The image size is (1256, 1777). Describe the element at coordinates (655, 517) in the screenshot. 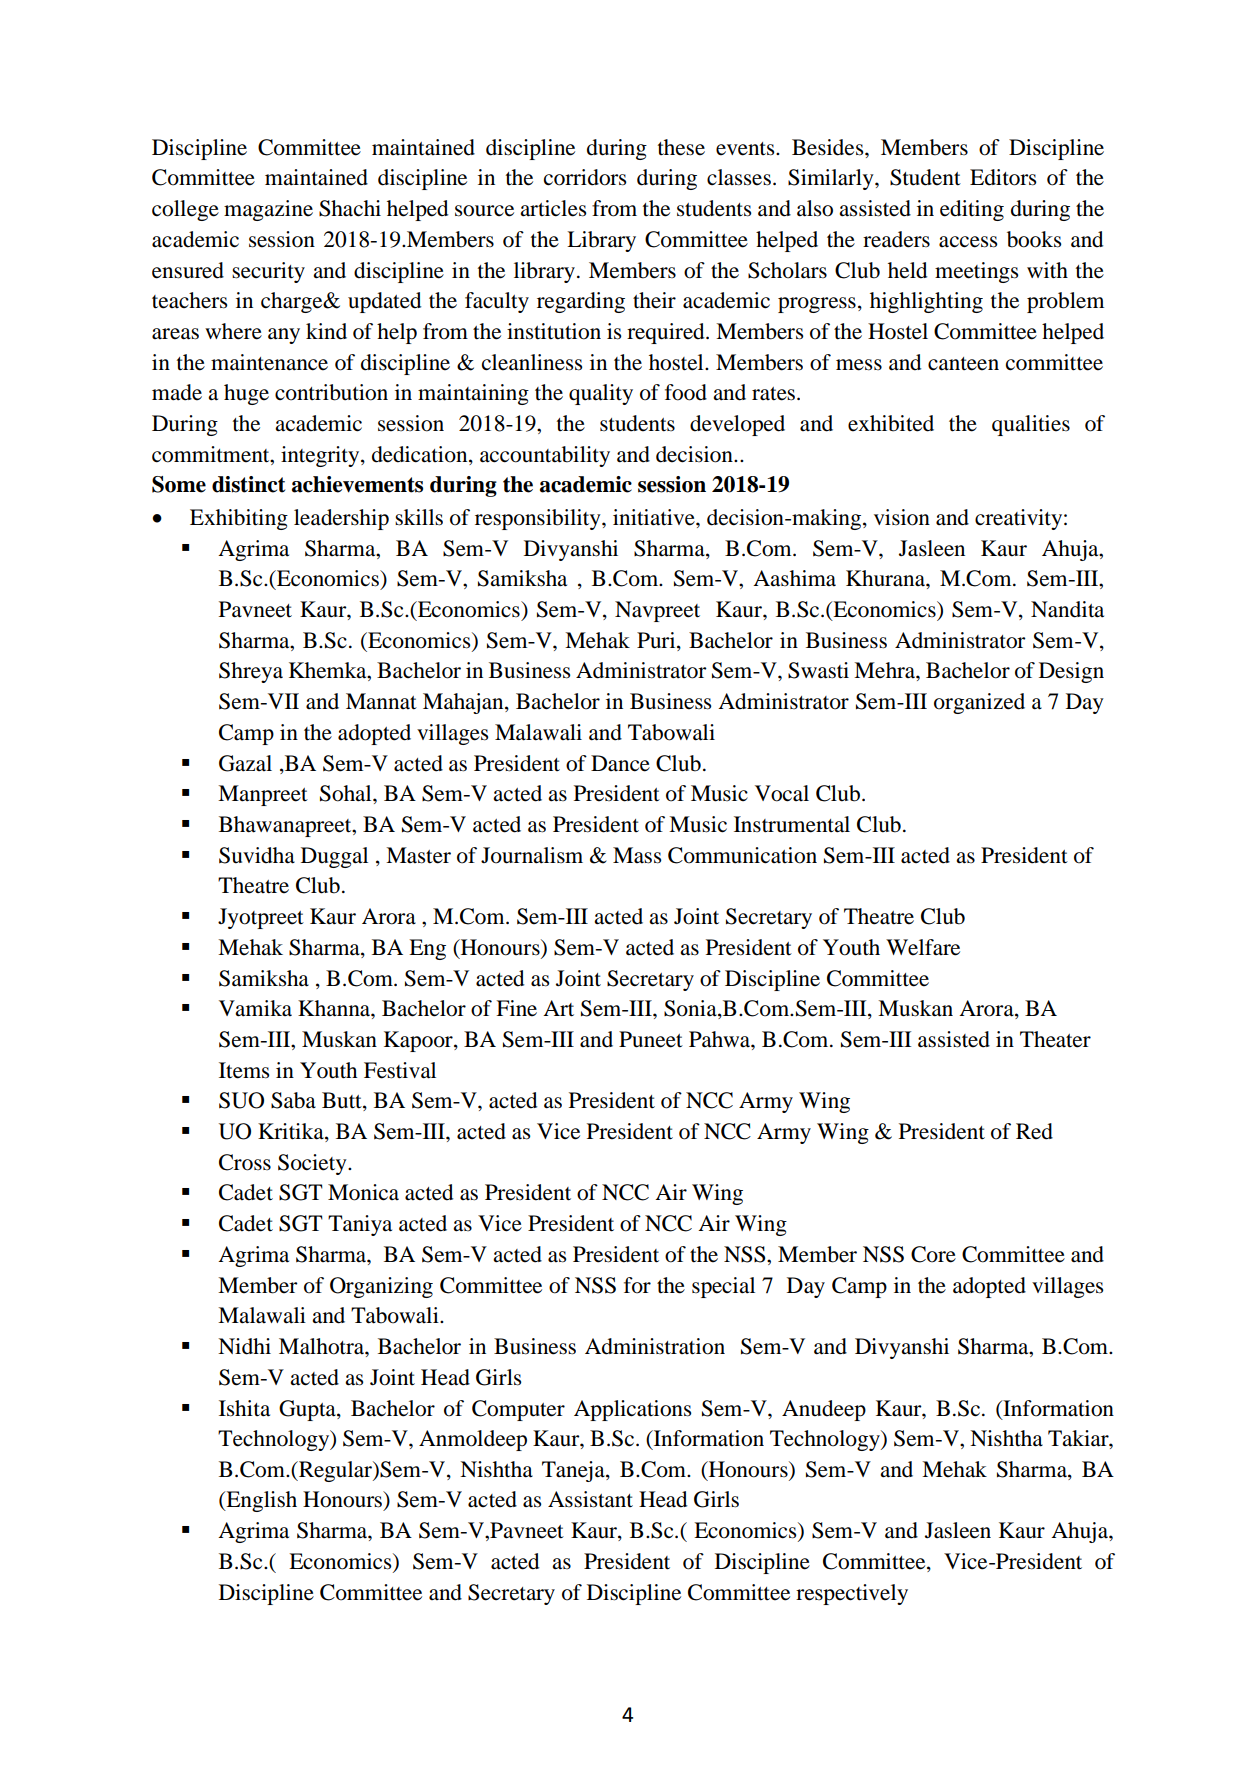

I see `initiative` at that location.
